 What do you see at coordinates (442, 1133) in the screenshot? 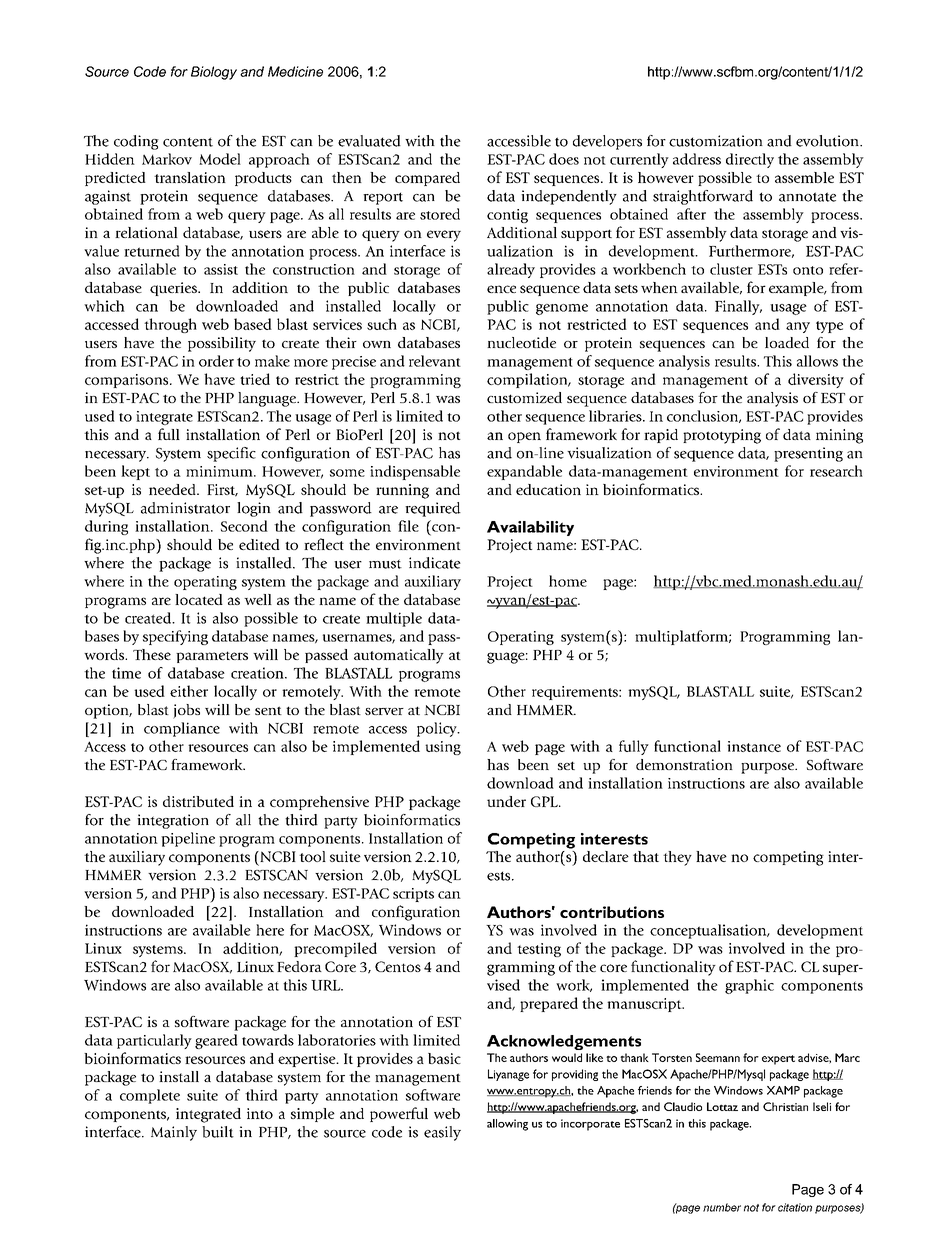
I see `easily` at bounding box center [442, 1133].
